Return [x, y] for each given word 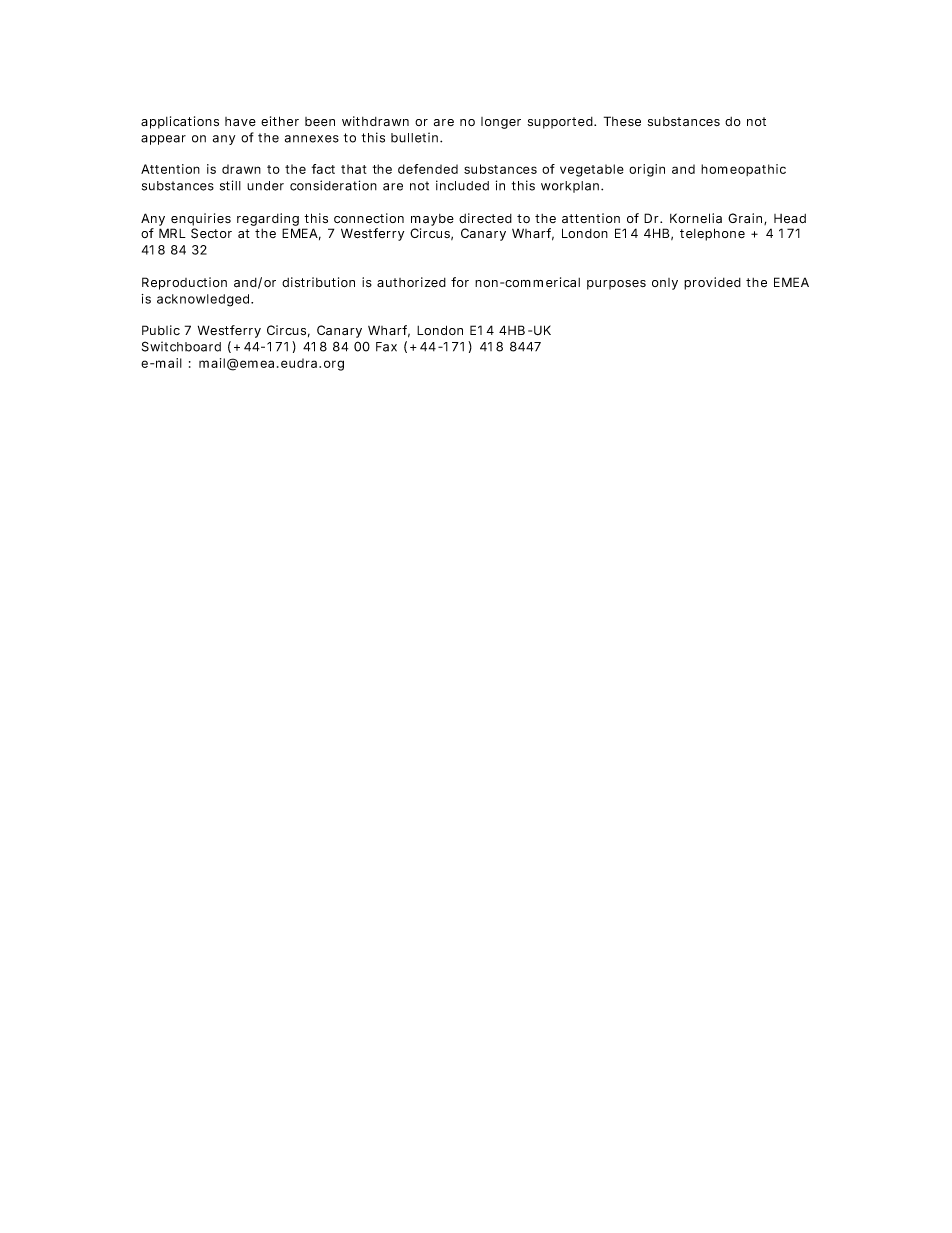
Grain [747, 219]
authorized [411, 282]
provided [712, 283]
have [240, 122]
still [230, 185]
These [622, 121]
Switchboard [181, 346]
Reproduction [184, 283]
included [462, 185]
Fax [386, 347]
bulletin [416, 137]
